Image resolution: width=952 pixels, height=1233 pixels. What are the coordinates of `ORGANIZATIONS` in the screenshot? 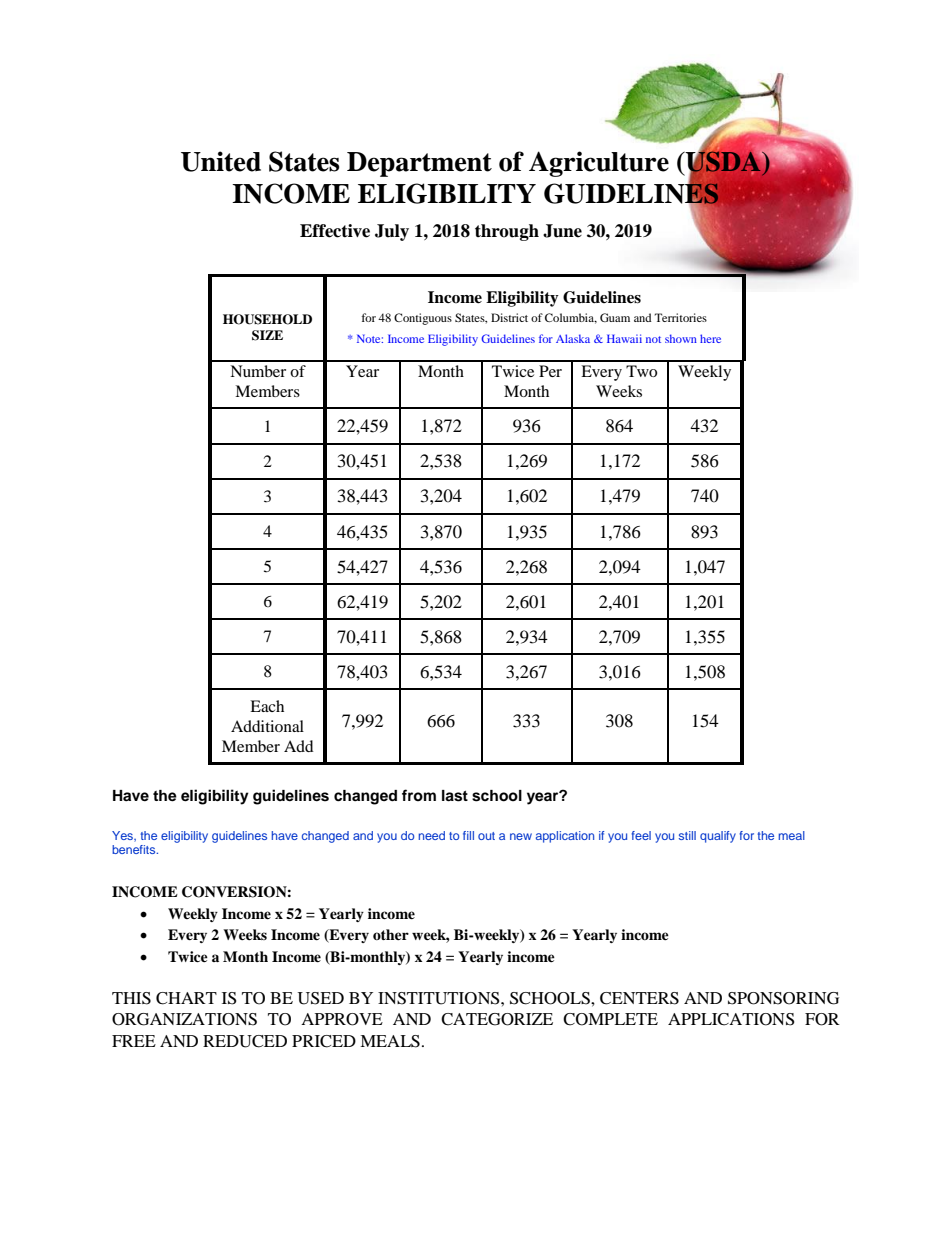 It's located at (184, 1019).
